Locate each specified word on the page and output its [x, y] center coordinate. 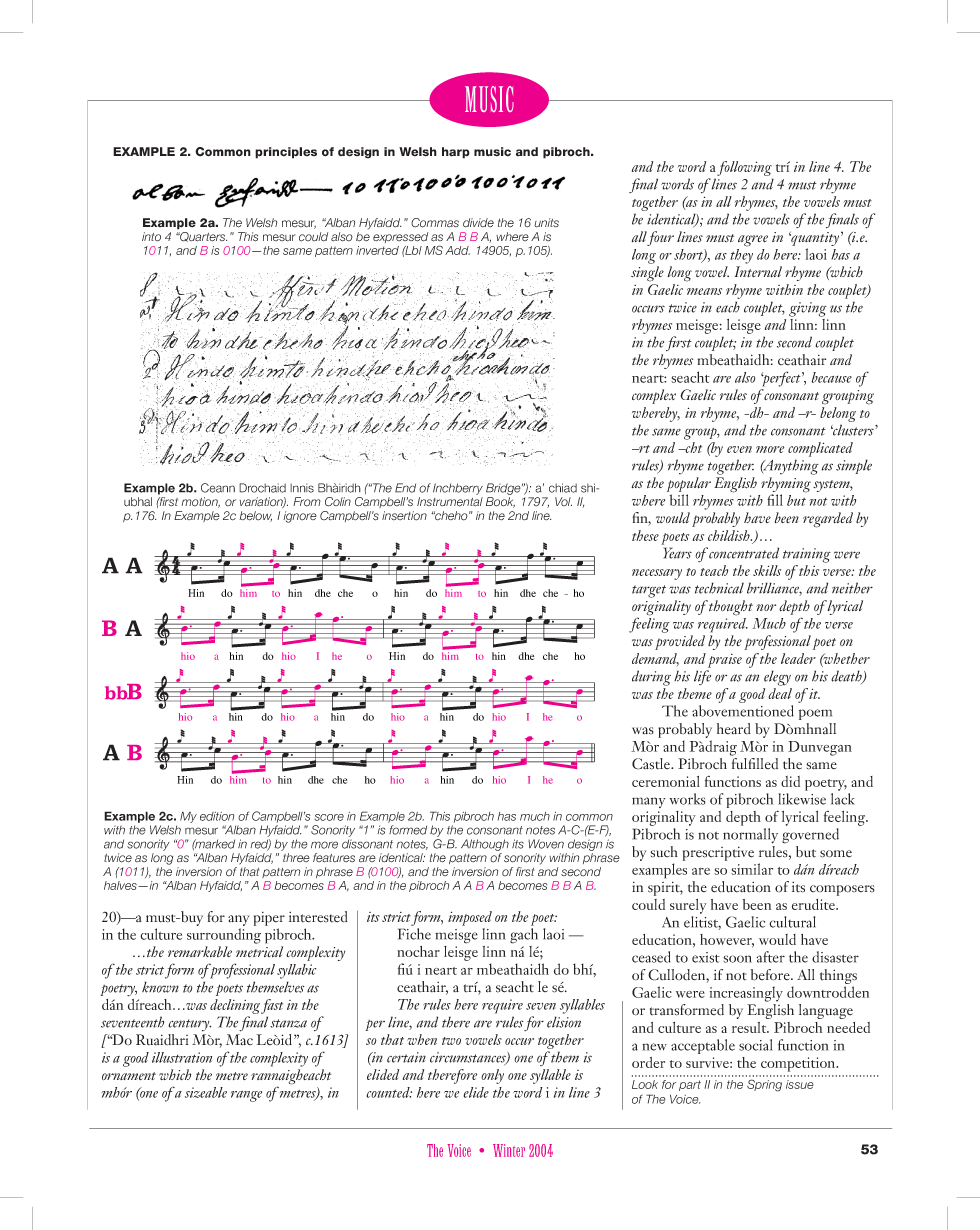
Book [500, 502]
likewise [802, 799]
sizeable [206, 1092]
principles [286, 153]
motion [200, 502]
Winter [509, 1150]
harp [456, 153]
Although [485, 845]
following [744, 168]
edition [217, 816]
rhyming [786, 486]
